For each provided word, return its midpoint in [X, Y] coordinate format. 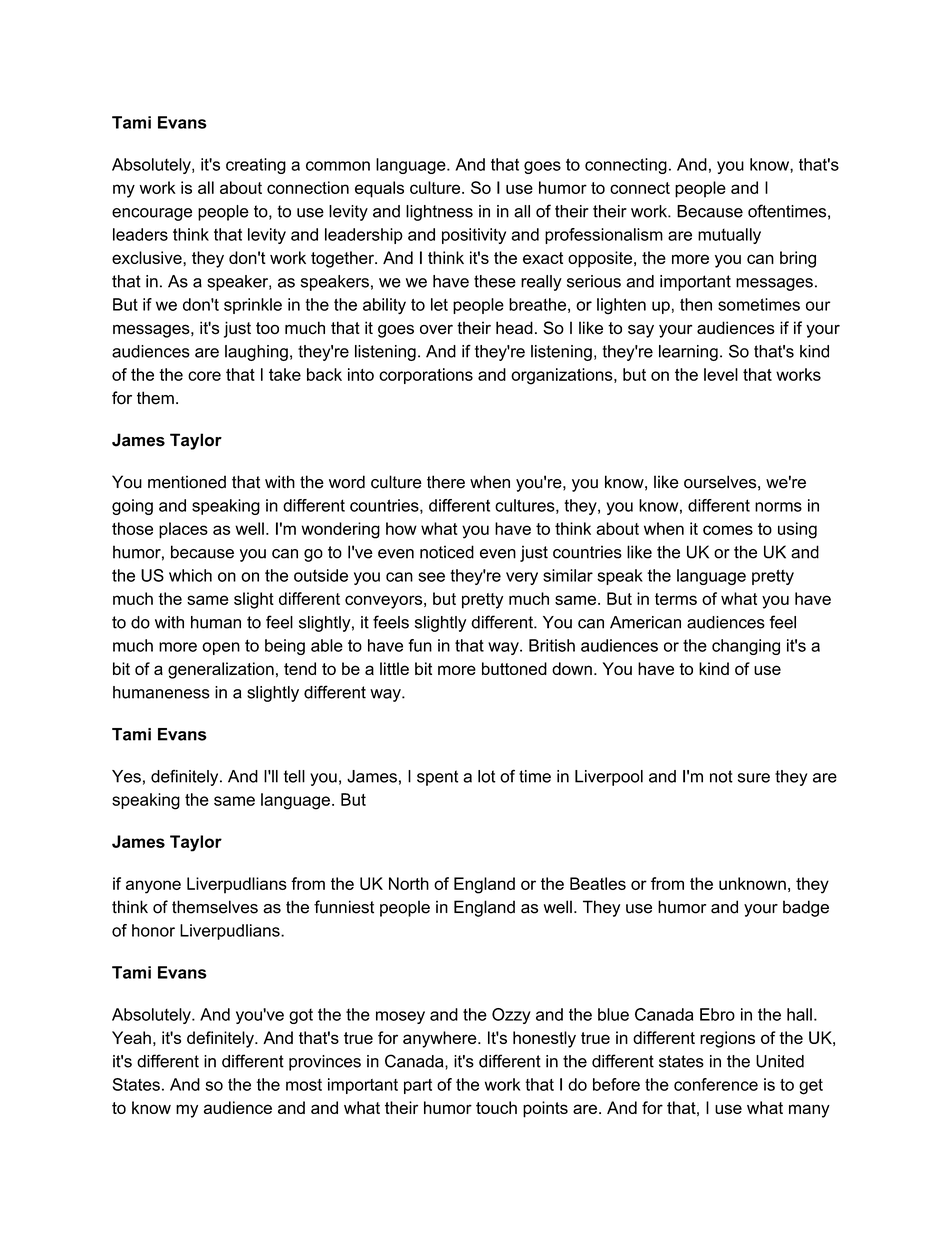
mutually [729, 236]
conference [716, 1084]
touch [496, 1107]
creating [256, 166]
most [304, 1085]
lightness [439, 213]
